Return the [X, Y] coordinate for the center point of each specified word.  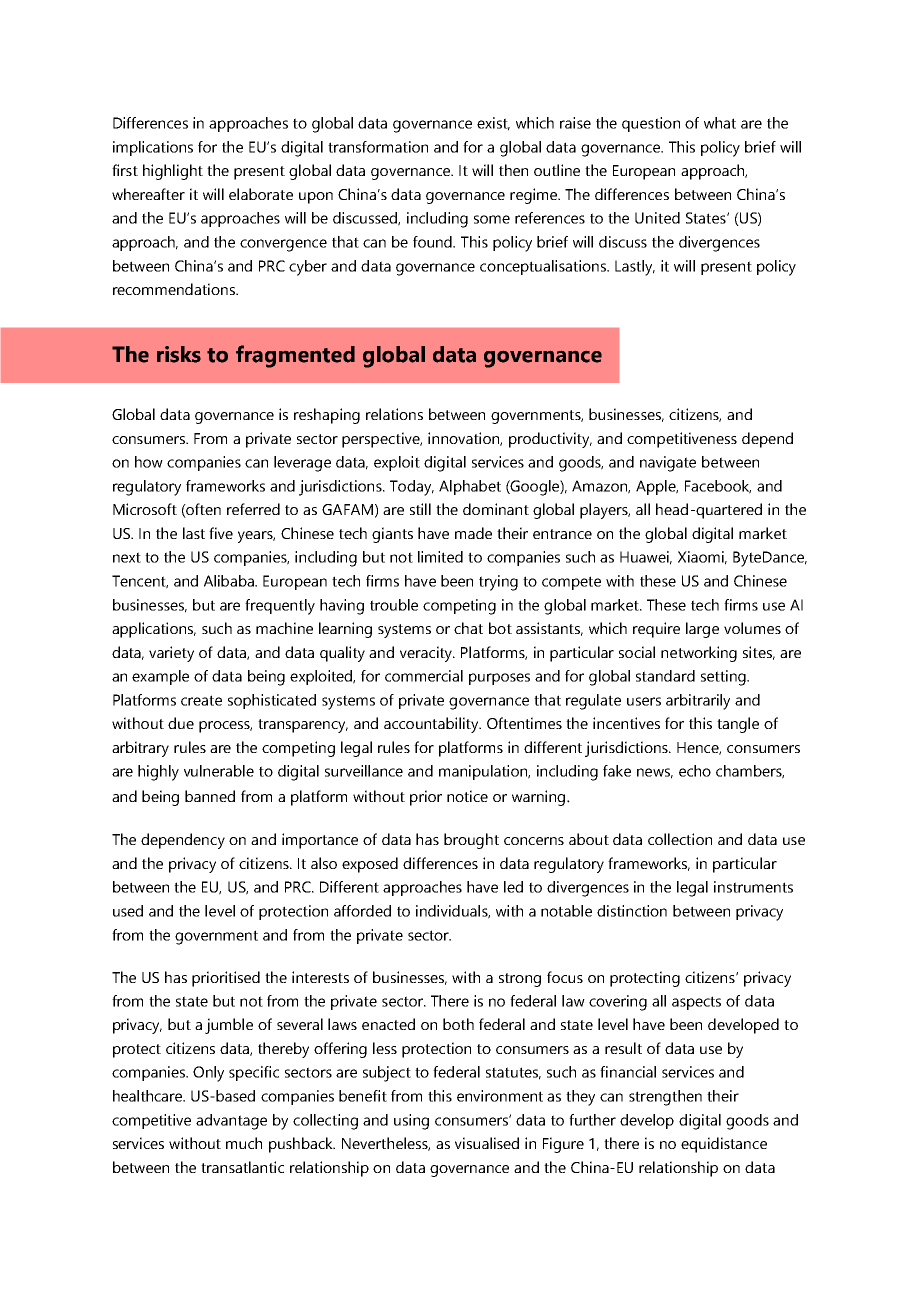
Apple [657, 487]
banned [210, 796]
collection [680, 839]
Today [412, 488]
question [651, 124]
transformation [378, 147]
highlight [173, 172]
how [149, 462]
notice [467, 796]
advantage [231, 1122]
